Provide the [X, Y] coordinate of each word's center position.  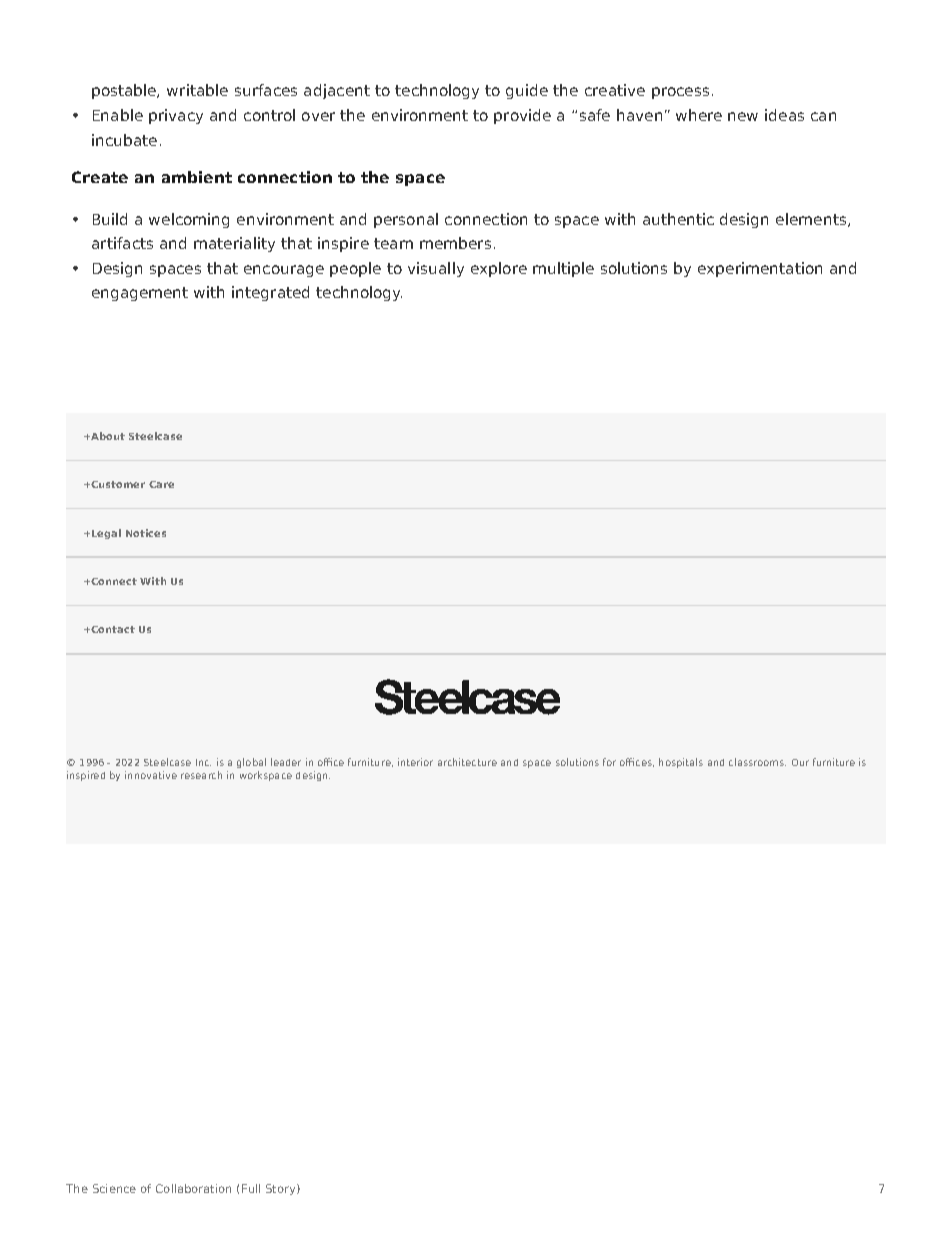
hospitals [681, 763]
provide [522, 116]
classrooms [757, 762]
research [201, 775]
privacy [176, 116]
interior [415, 762]
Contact [112, 629]
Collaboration [193, 1188]
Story [282, 1189]
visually [436, 269]
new [743, 116]
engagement [140, 294]
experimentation [760, 269]
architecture [467, 762]
